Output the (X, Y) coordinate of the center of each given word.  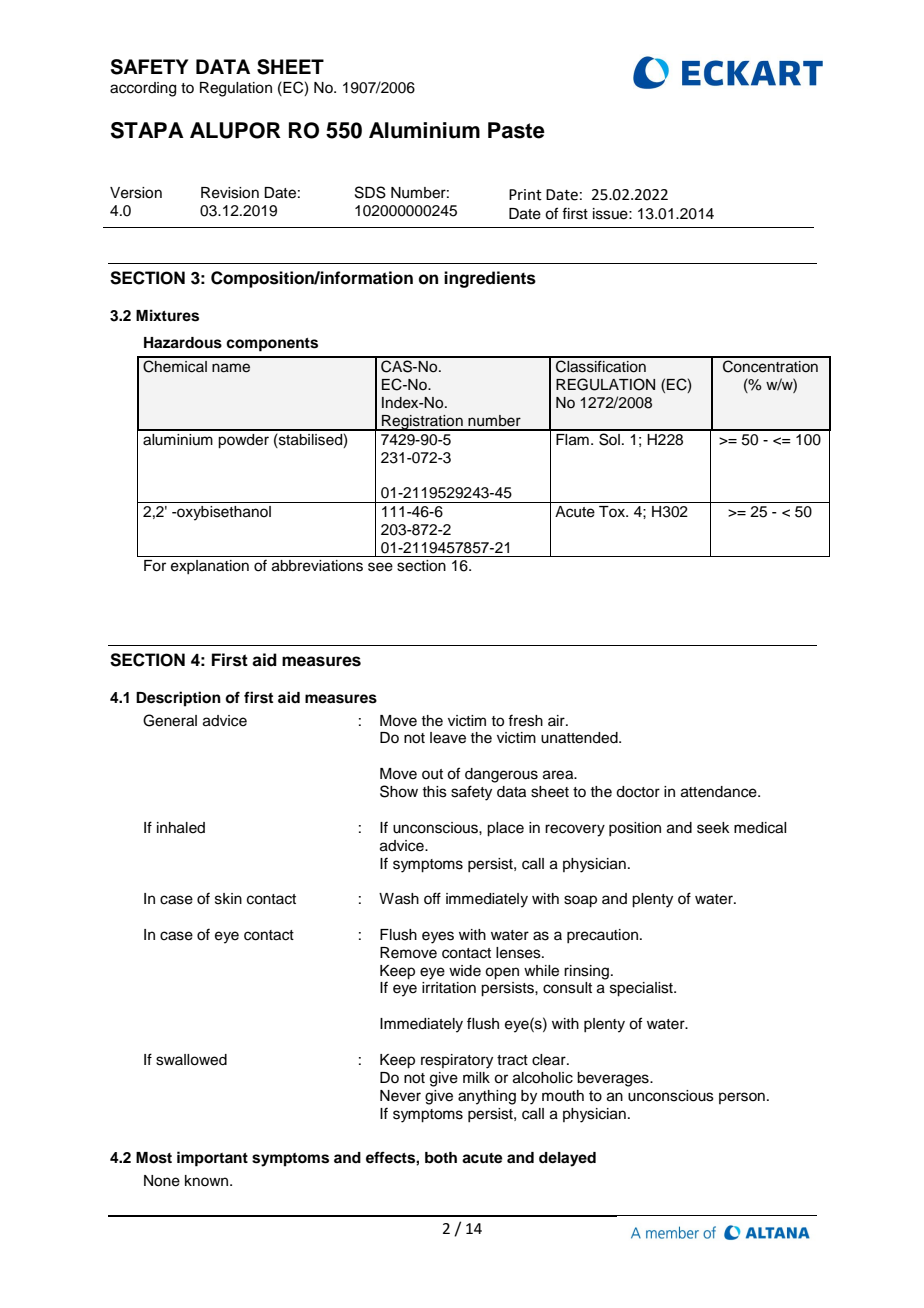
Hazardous (183, 343)
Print (525, 195)
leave (448, 738)
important (212, 1159)
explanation (210, 567)
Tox (613, 511)
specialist (642, 989)
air (557, 720)
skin (228, 899)
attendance (720, 792)
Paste (516, 130)
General (170, 720)
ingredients (490, 279)
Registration (422, 423)
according (143, 89)
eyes (438, 937)
